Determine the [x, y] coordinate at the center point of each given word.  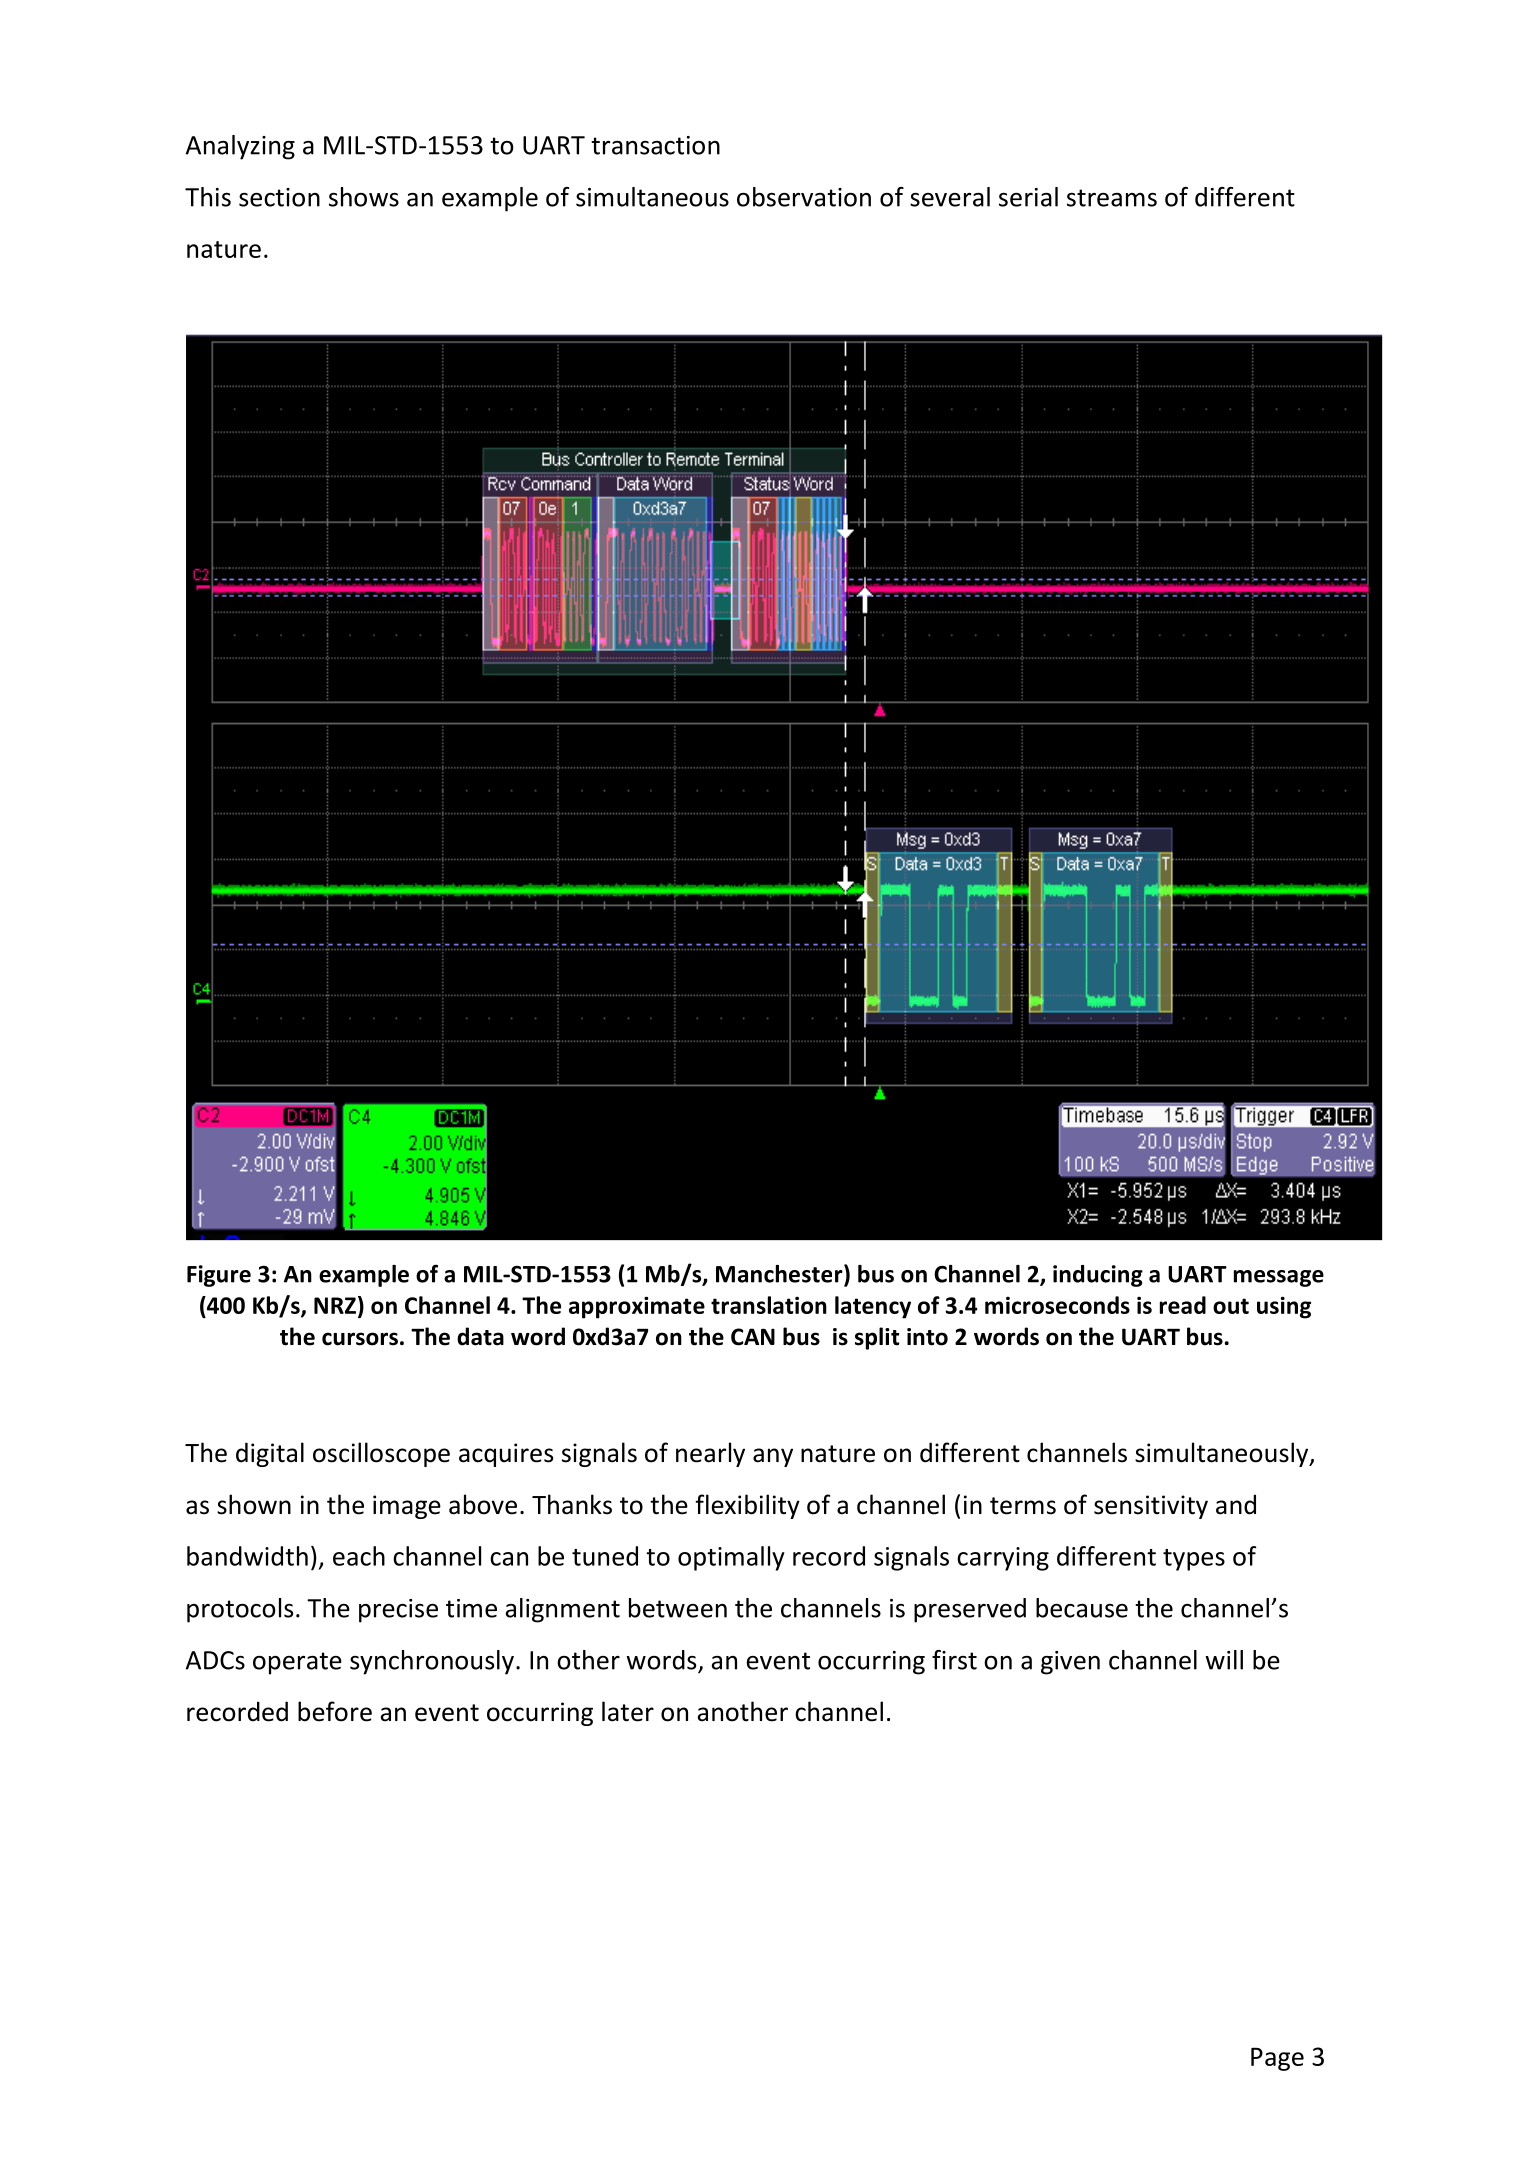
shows [364, 197]
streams [1112, 198]
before [335, 1711]
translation [769, 1305]
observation [804, 197]
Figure [219, 1276]
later [628, 1711]
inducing [1098, 1276]
